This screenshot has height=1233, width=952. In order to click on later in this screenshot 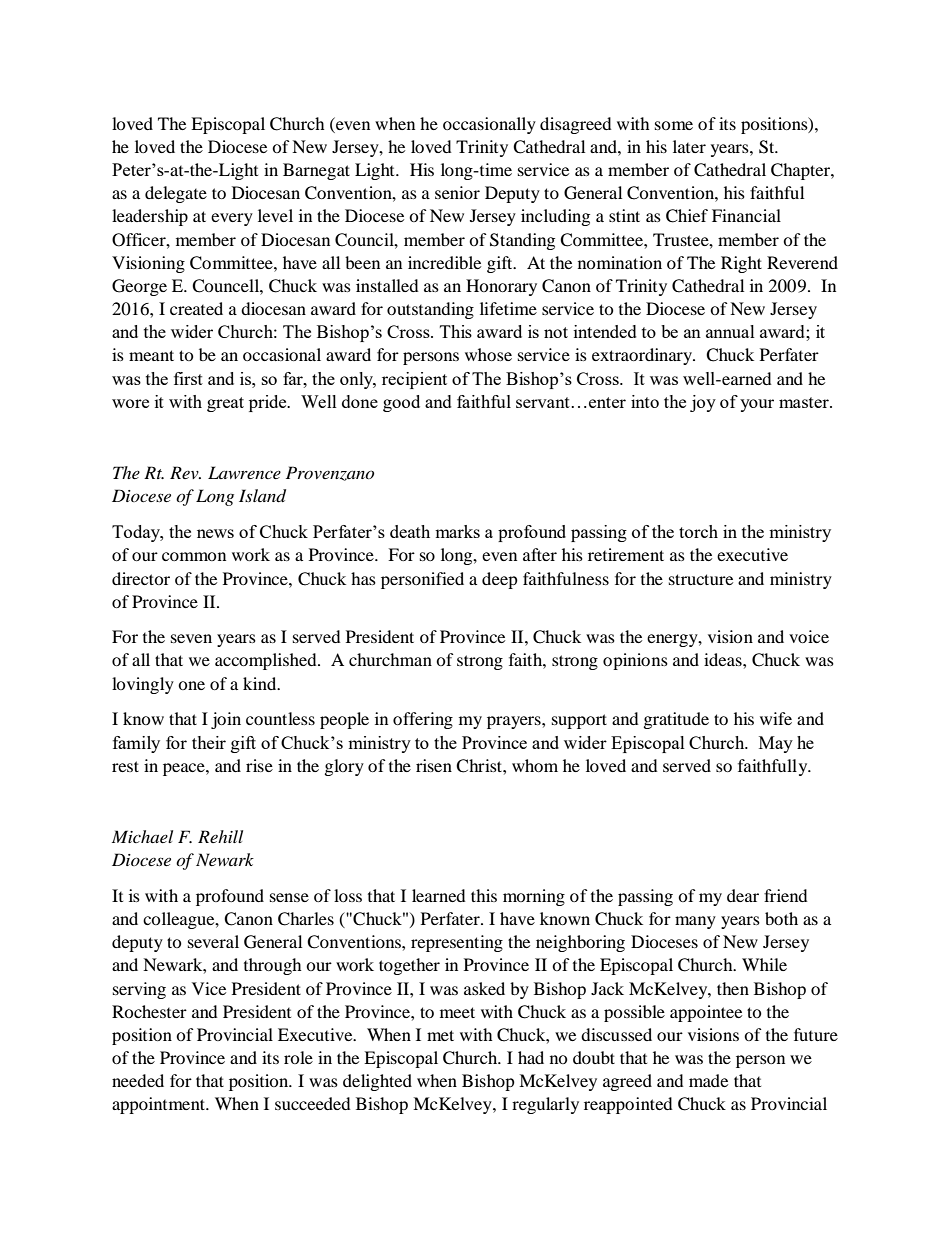, I will do `click(689, 146)`.
